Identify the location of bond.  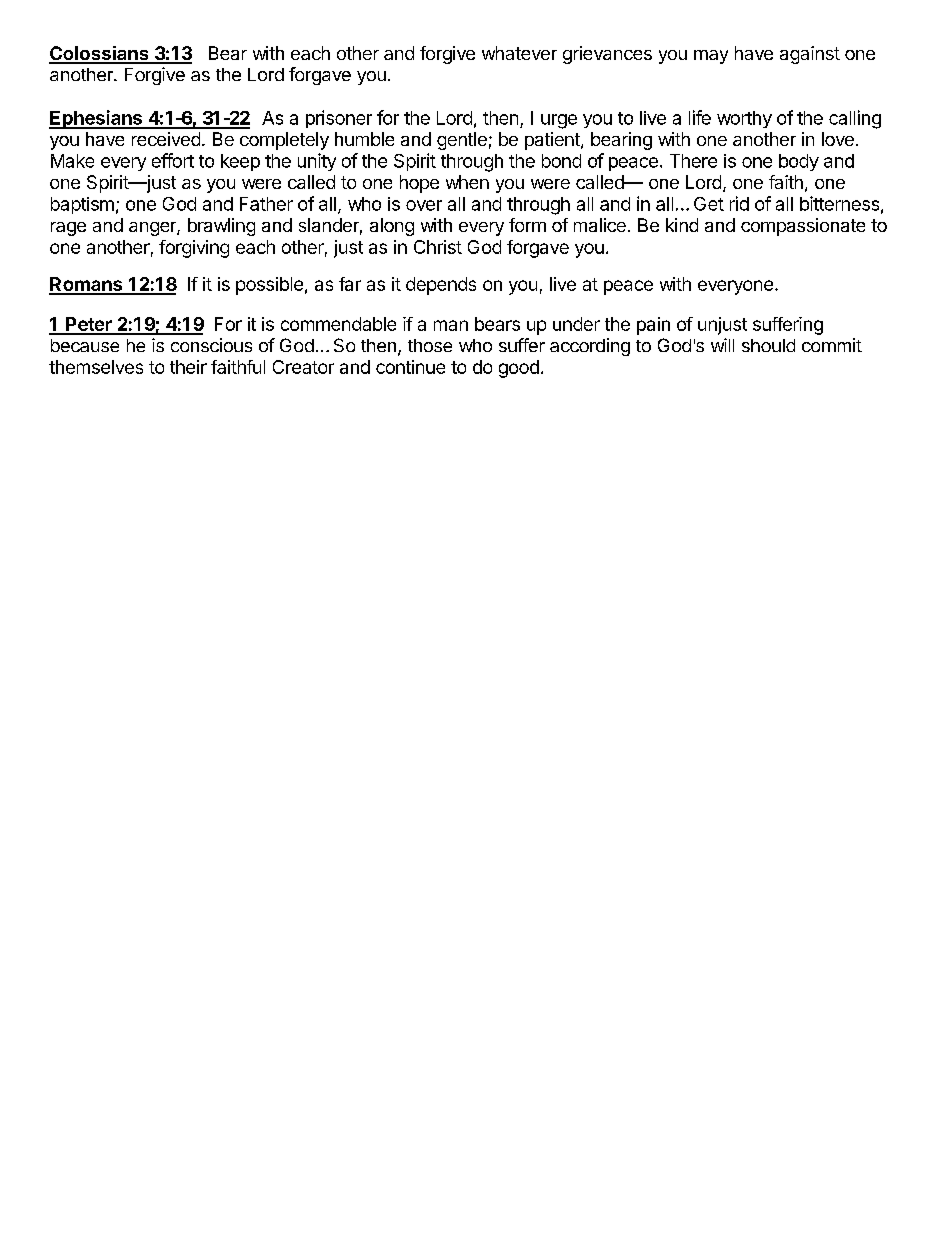
(561, 161).
